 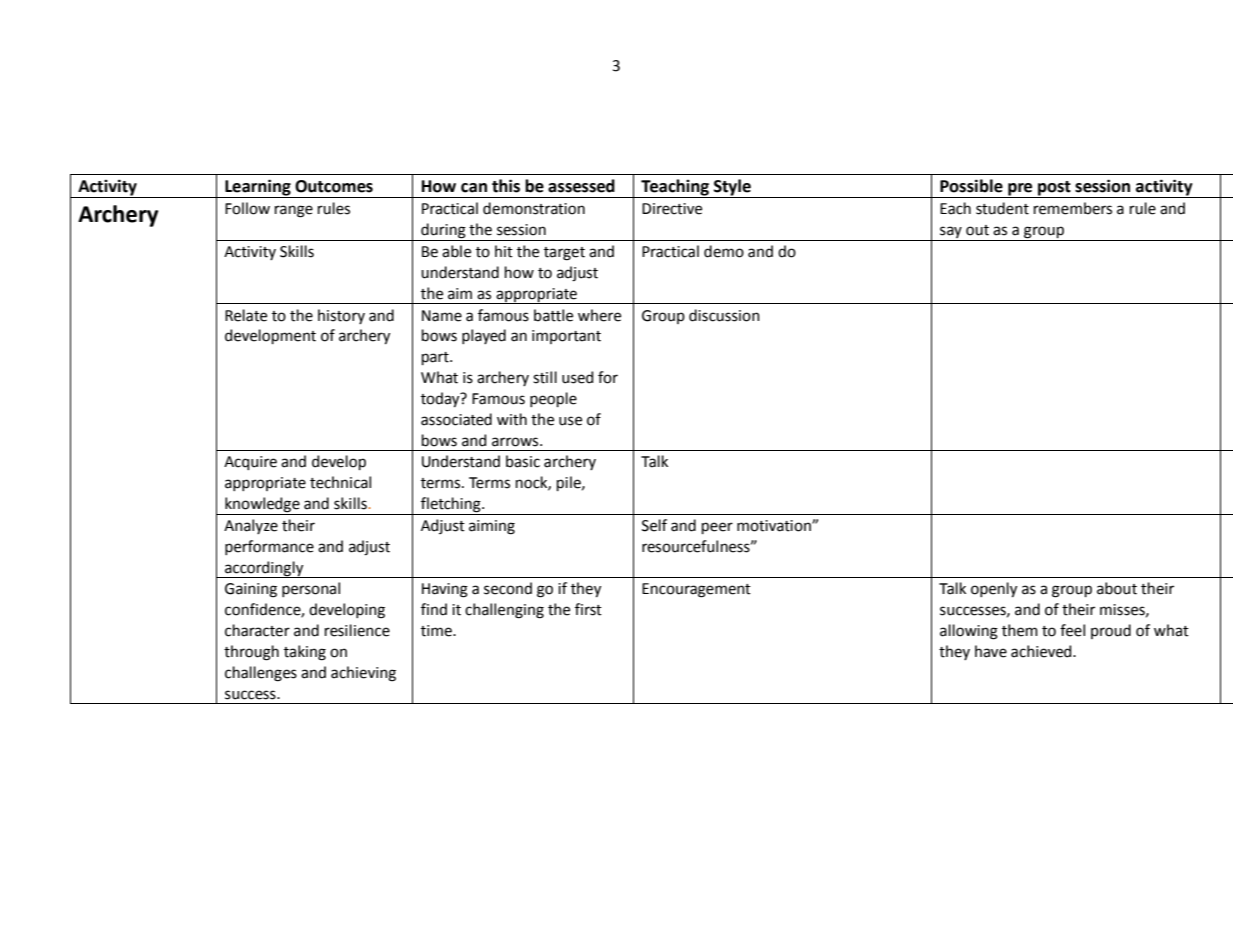 What do you see at coordinates (553, 399) in the screenshot?
I see `people` at bounding box center [553, 399].
